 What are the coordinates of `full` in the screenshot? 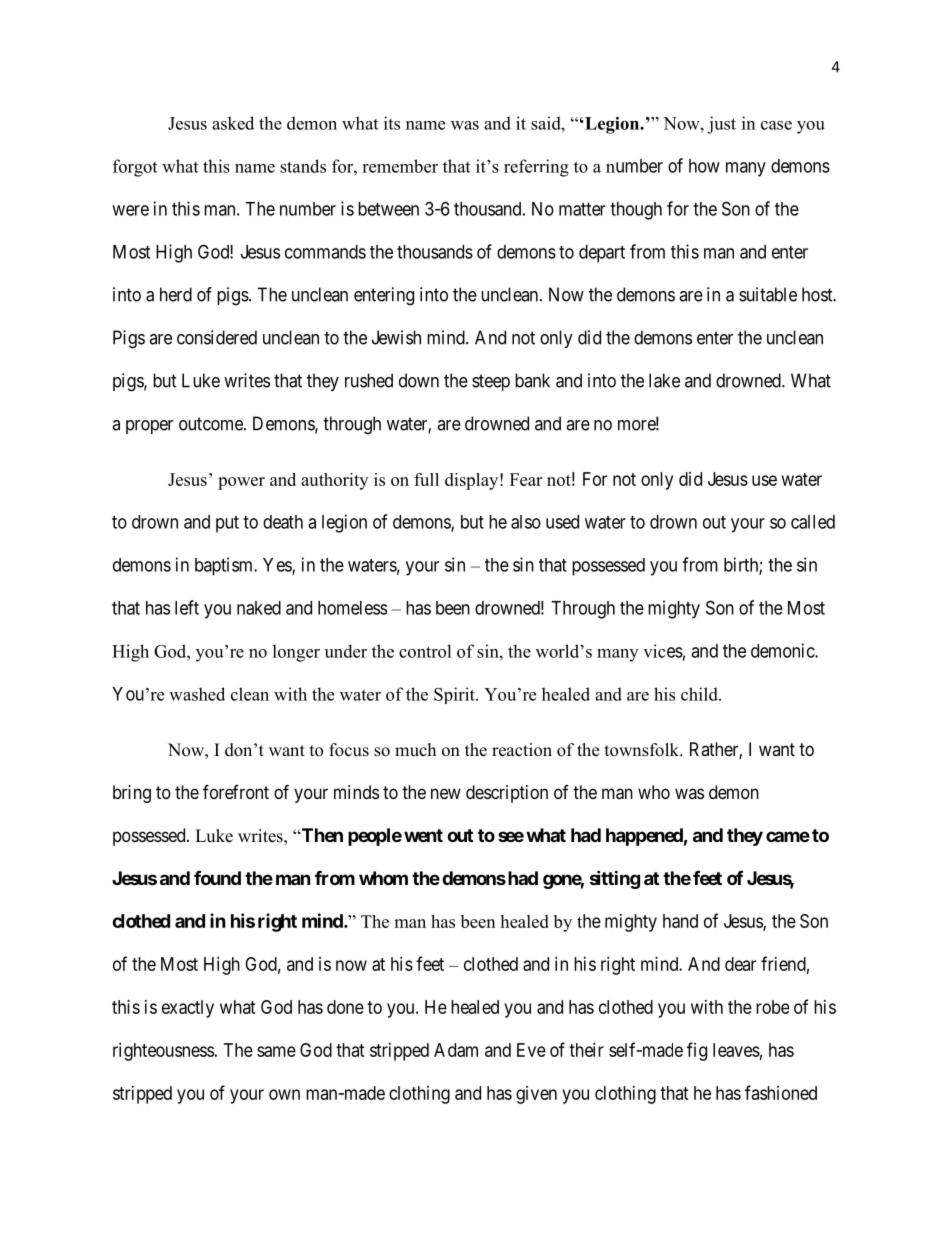 It's located at (426, 479).
